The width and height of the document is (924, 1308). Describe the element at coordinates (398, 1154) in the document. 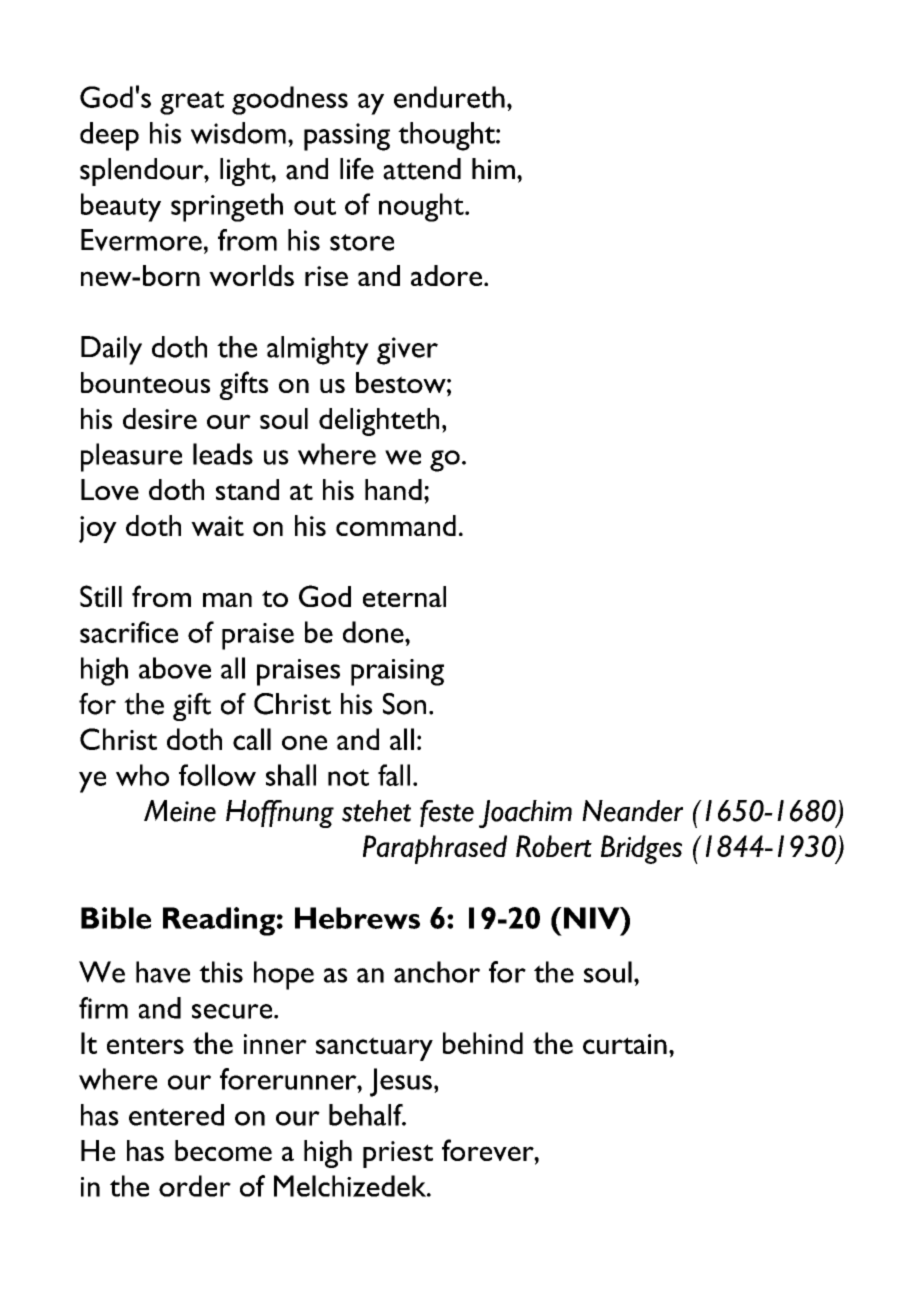

I see `priest` at that location.
